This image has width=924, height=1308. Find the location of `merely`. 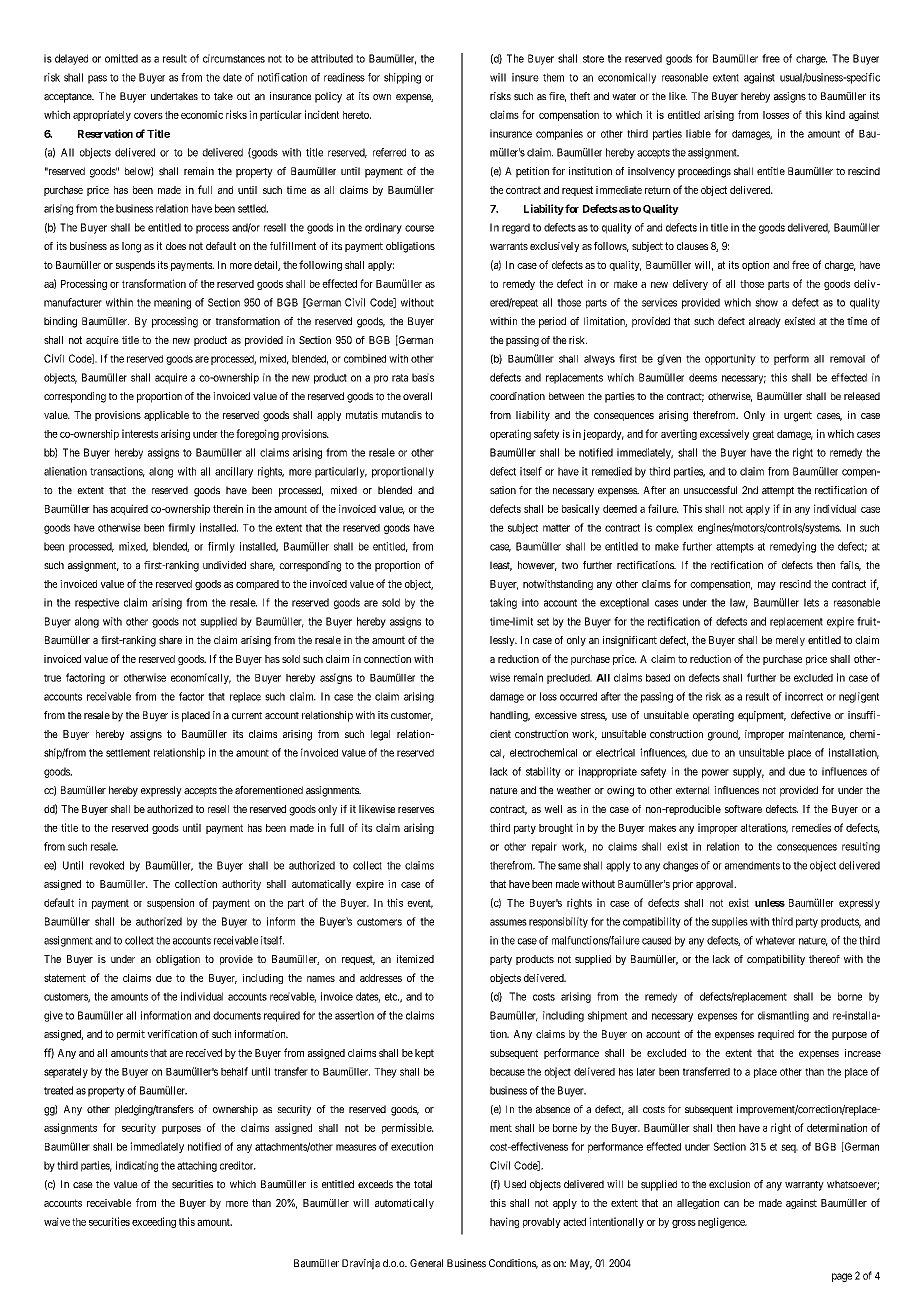

merely is located at coordinates (790, 641).
